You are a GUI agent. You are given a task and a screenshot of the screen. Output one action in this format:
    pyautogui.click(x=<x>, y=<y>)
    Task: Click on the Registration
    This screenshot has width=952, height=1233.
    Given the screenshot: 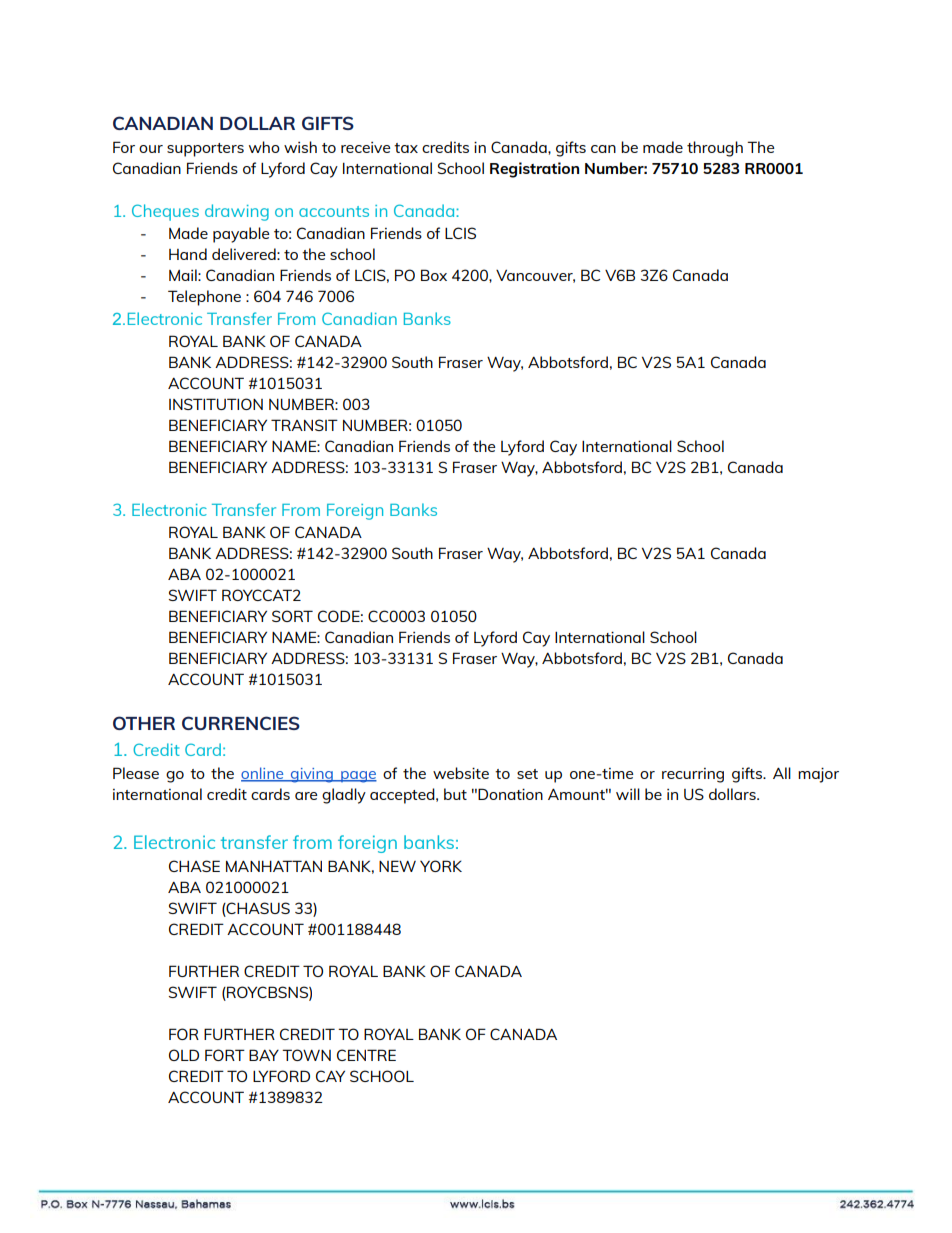 What is the action you would take?
    pyautogui.click(x=534, y=170)
